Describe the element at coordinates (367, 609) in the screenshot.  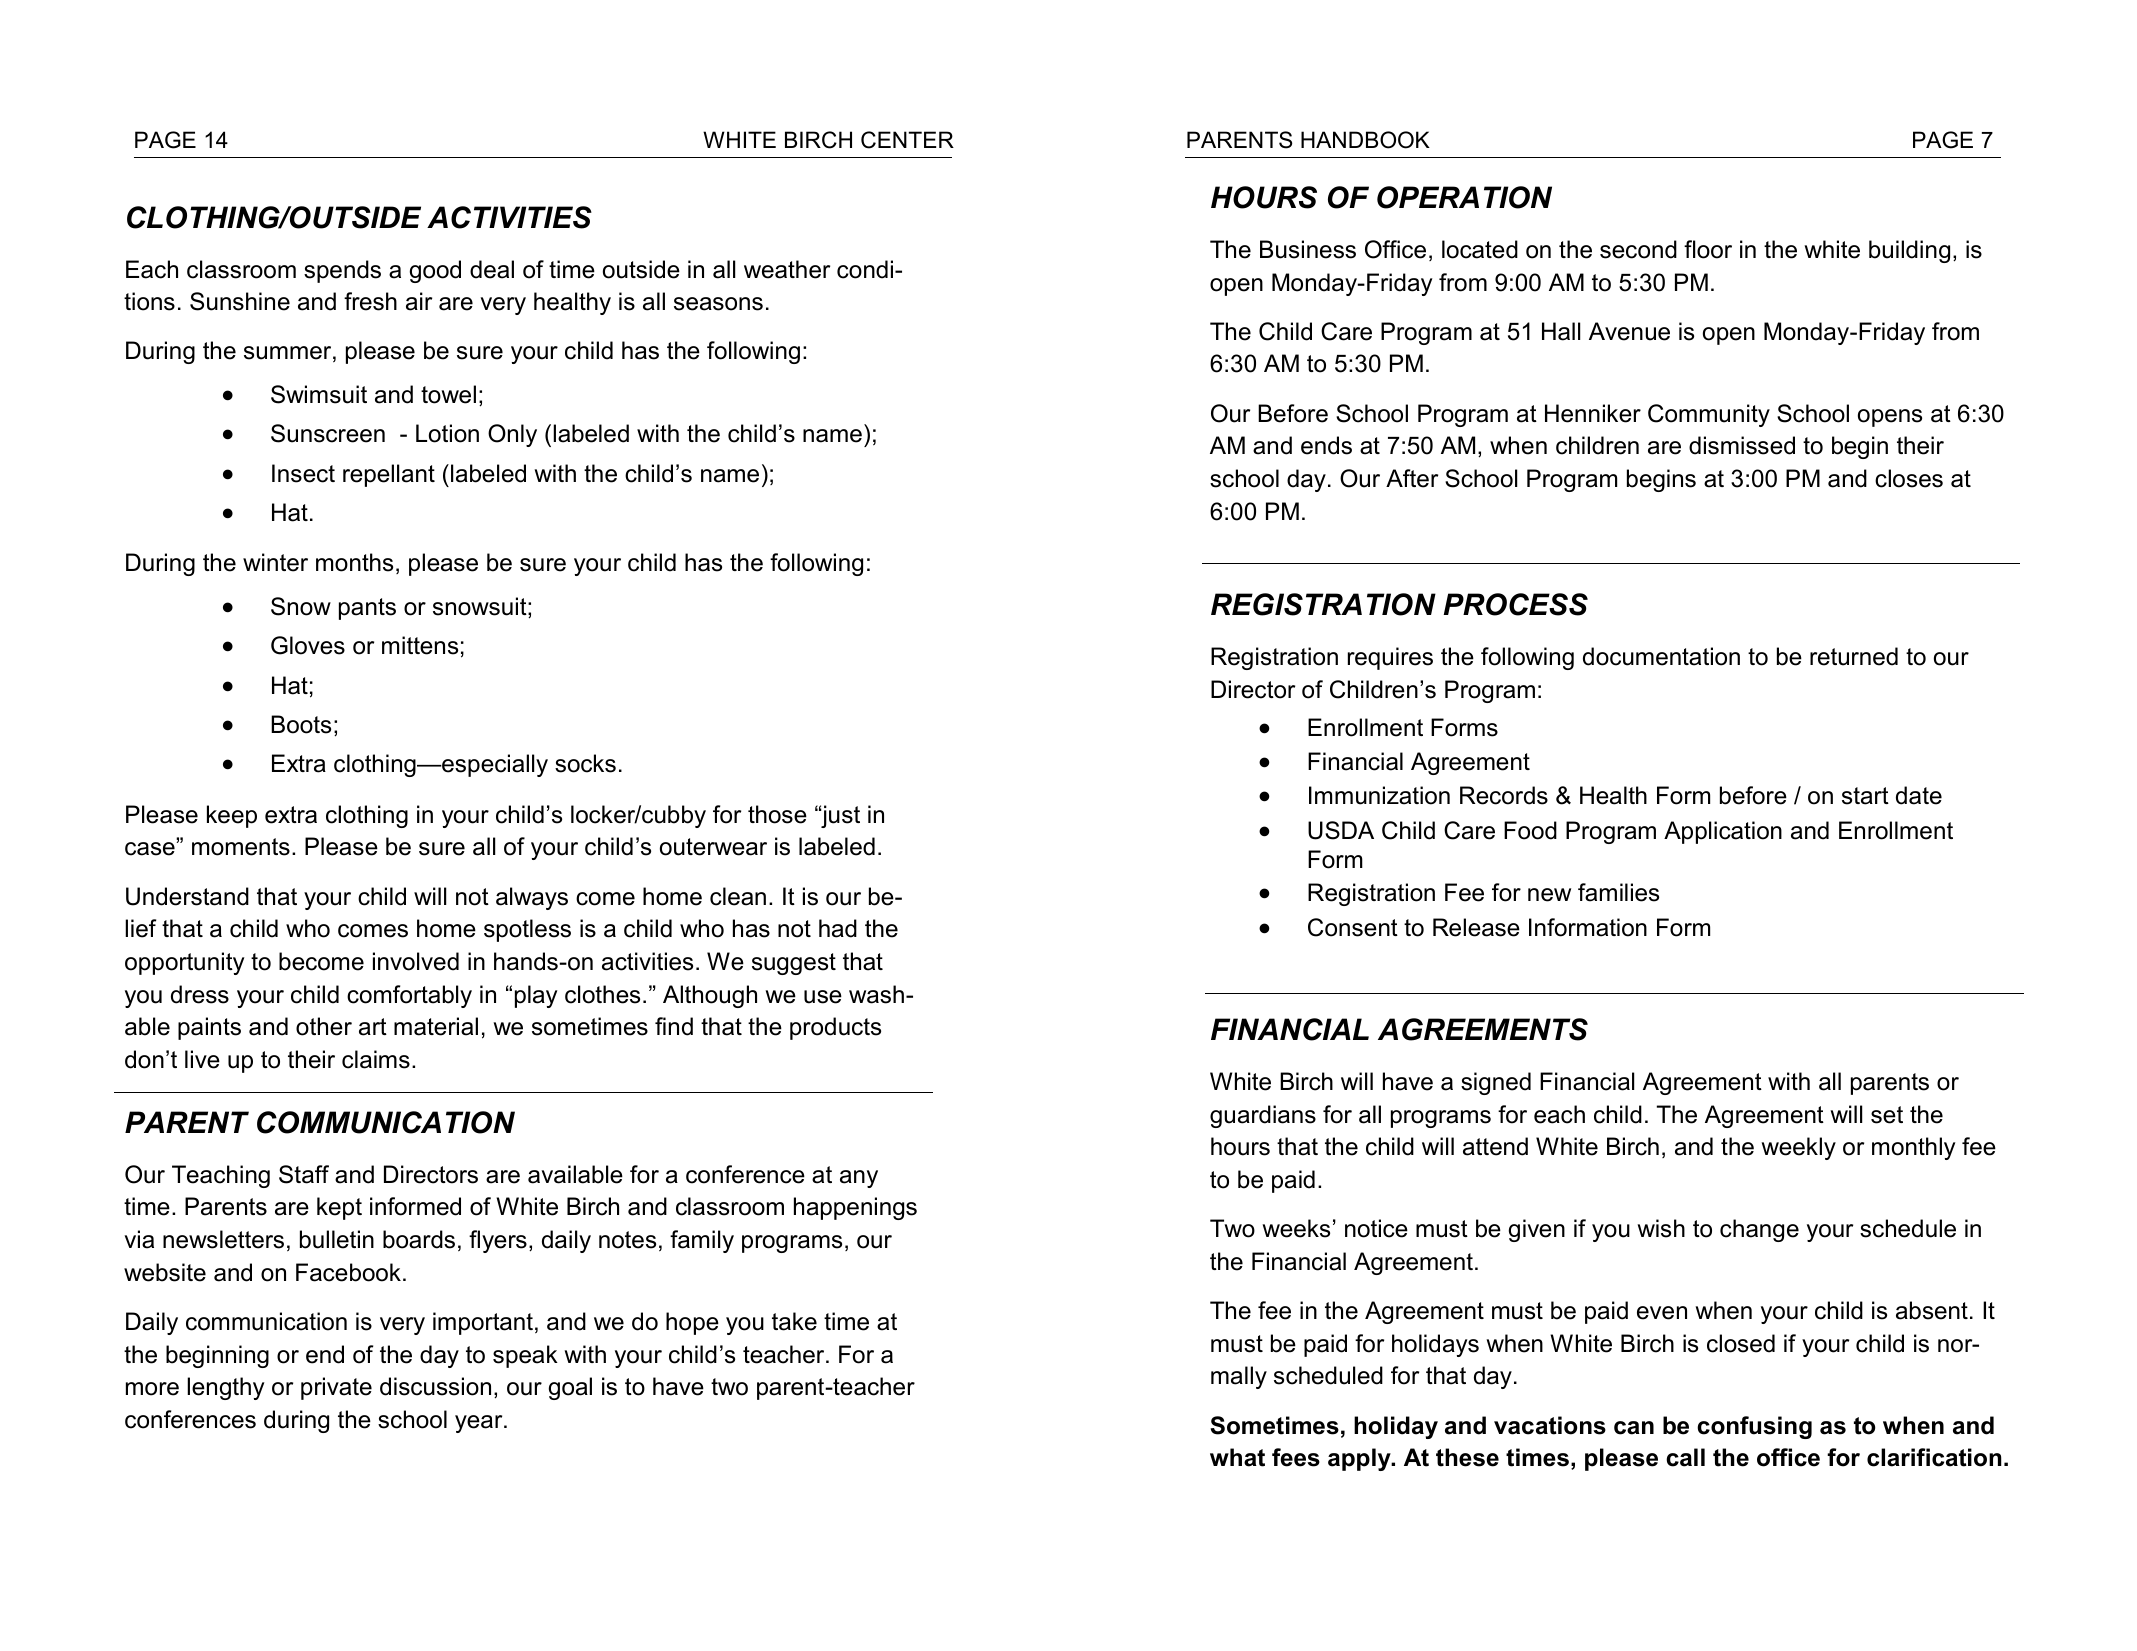
I see `pants` at that location.
